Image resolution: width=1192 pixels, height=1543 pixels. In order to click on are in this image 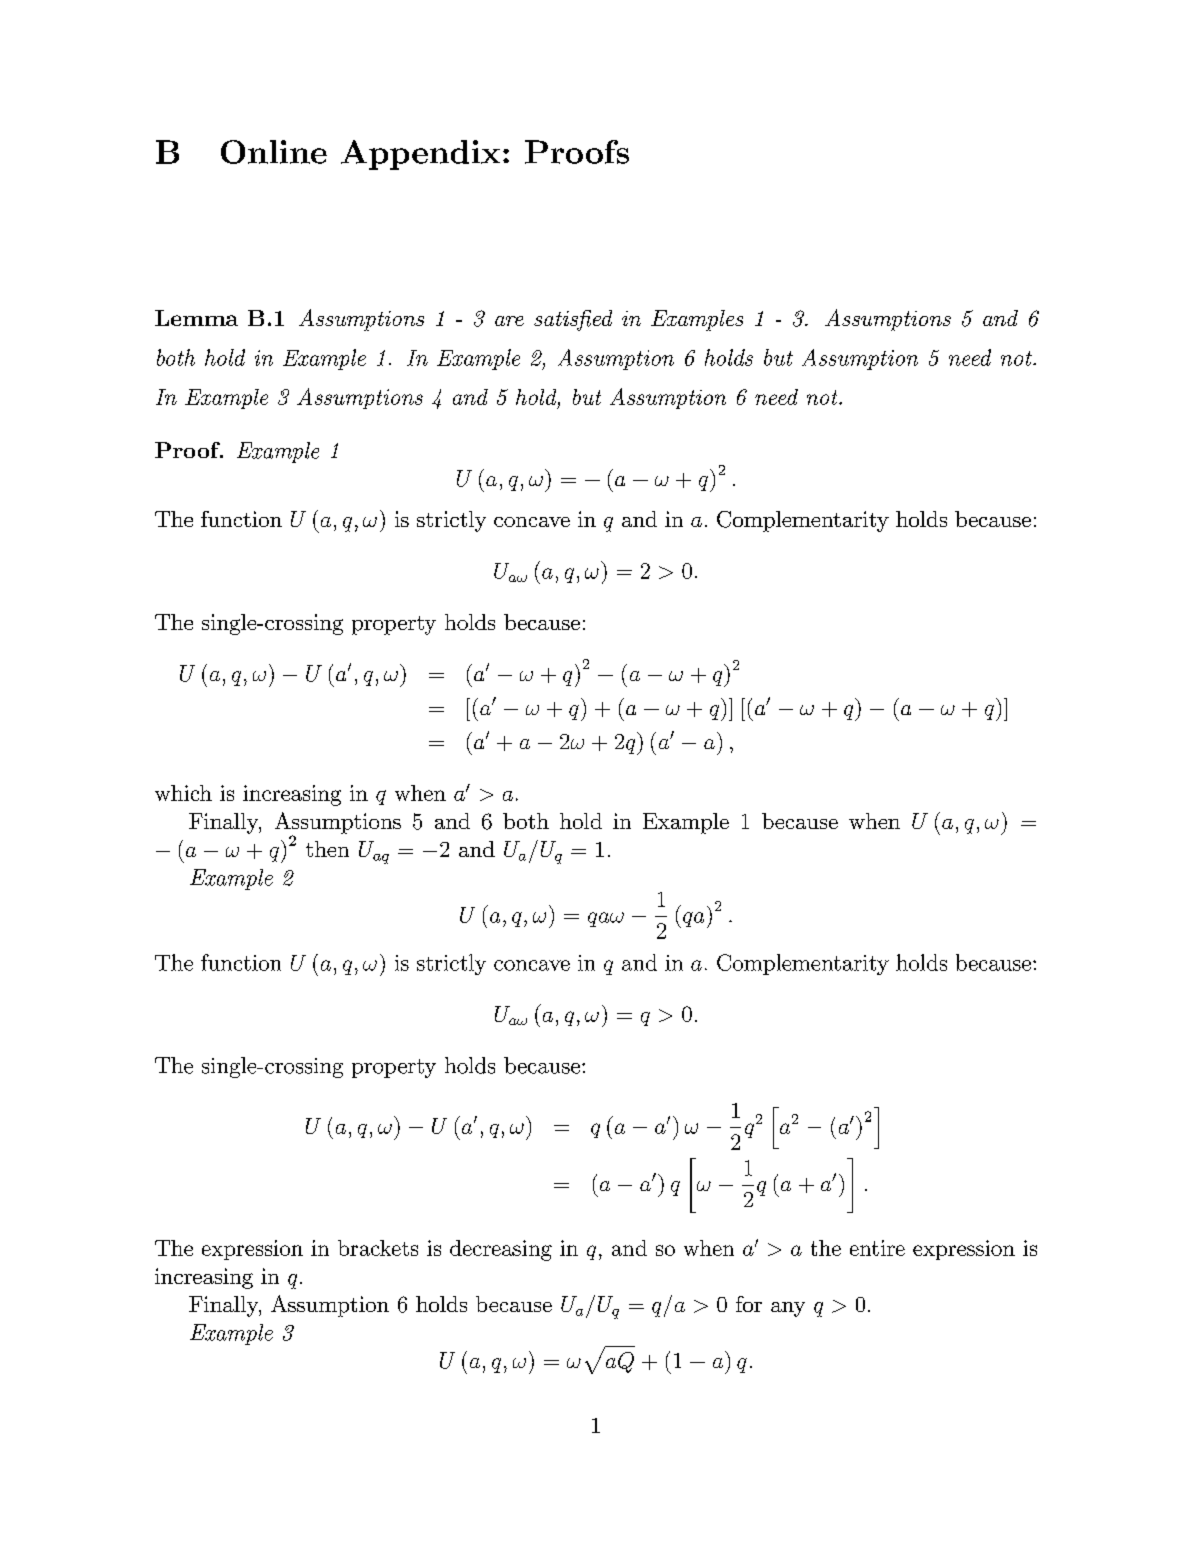, I will do `click(509, 321)`.
